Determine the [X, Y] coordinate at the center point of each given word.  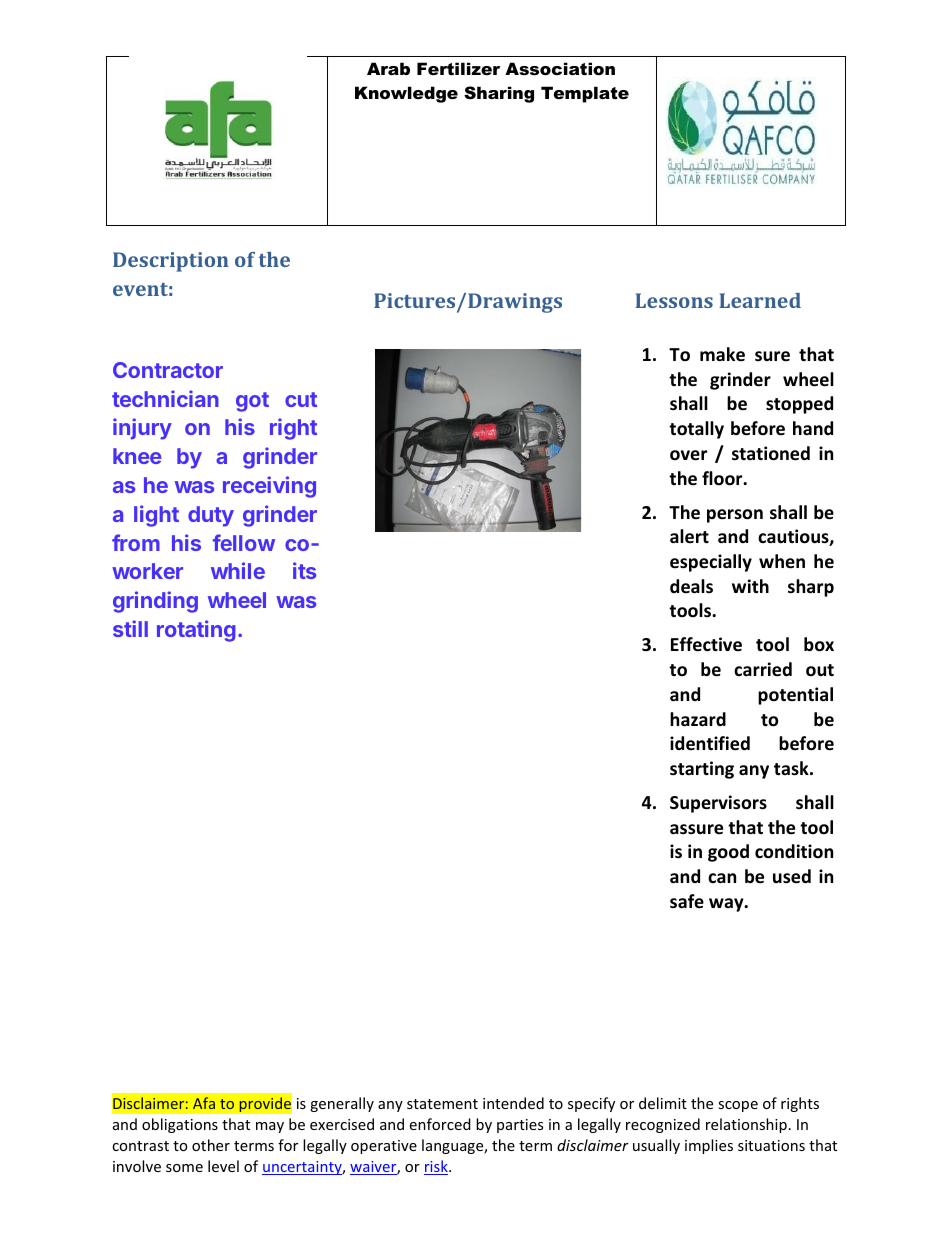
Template [585, 94]
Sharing [499, 94]
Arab [388, 68]
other [211, 1145]
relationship [746, 1125]
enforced [440, 1124]
